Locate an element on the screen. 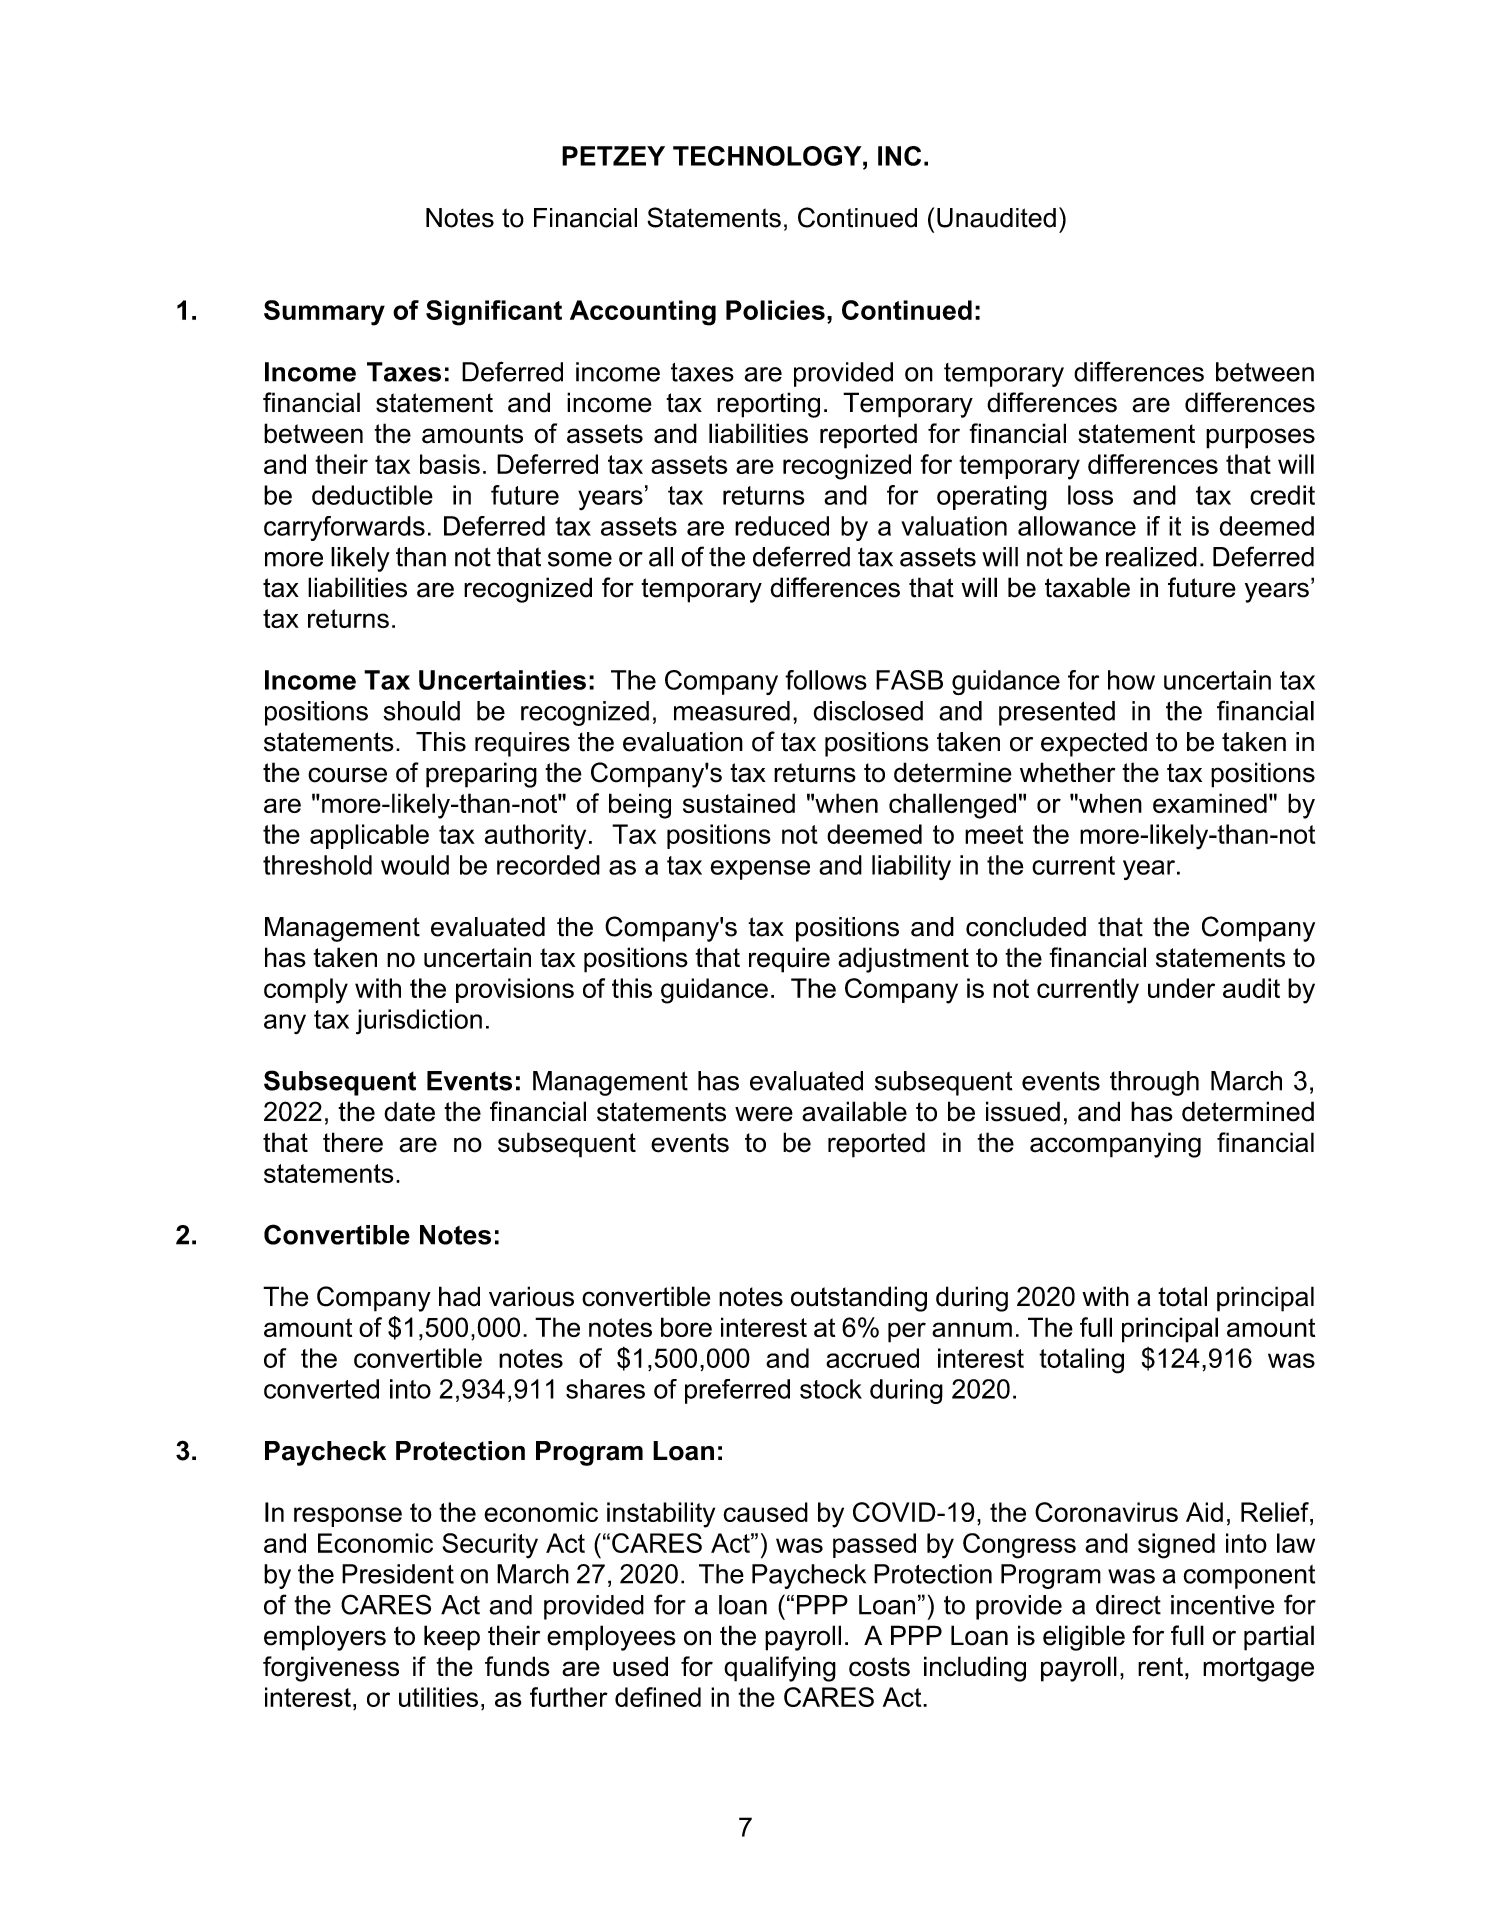 The image size is (1491, 1930). converted is located at coordinates (321, 1389).
